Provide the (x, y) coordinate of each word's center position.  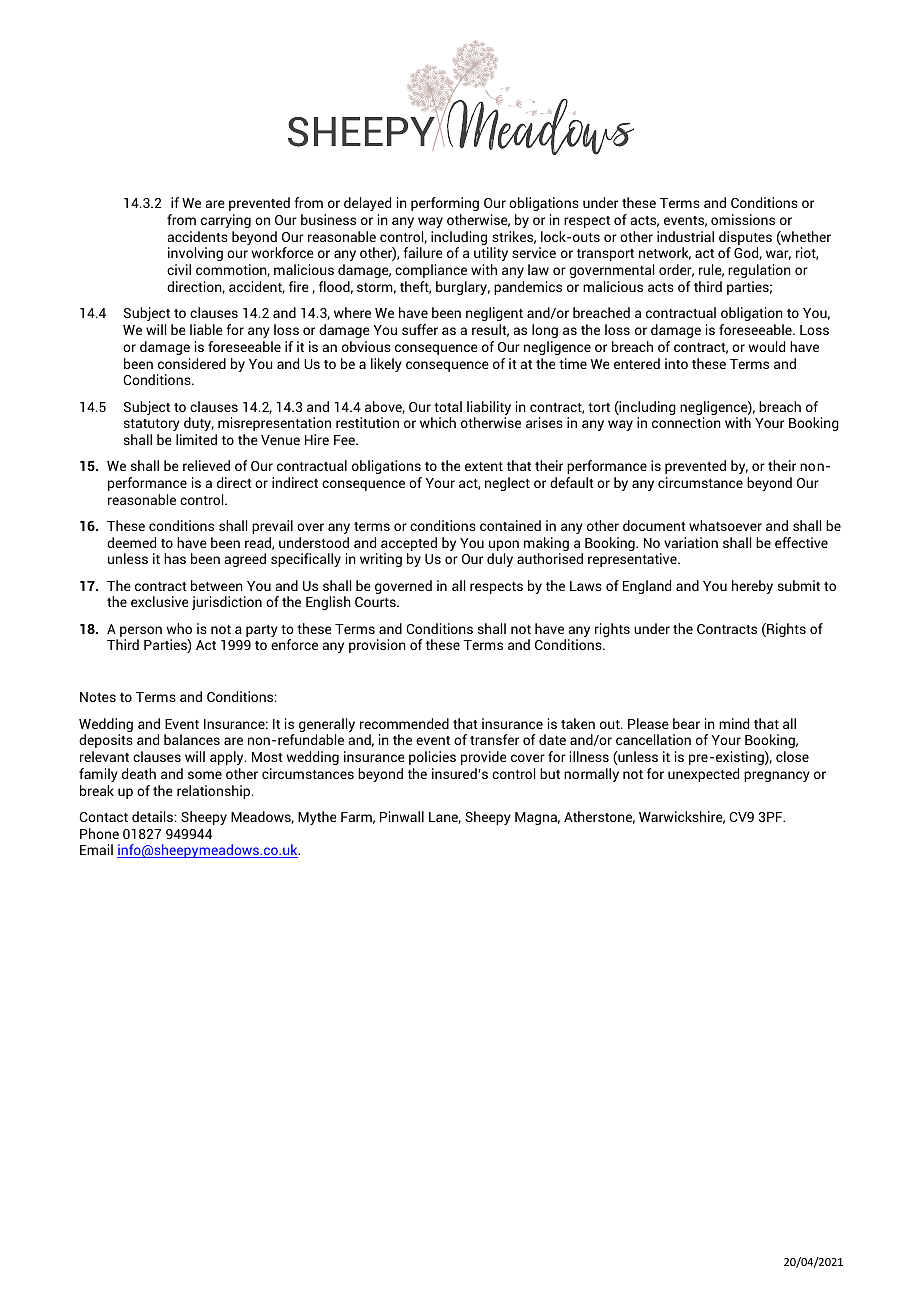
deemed (131, 542)
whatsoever (725, 525)
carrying (226, 221)
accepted (409, 545)
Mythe (317, 818)
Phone (99, 833)
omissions (743, 219)
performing (445, 204)
